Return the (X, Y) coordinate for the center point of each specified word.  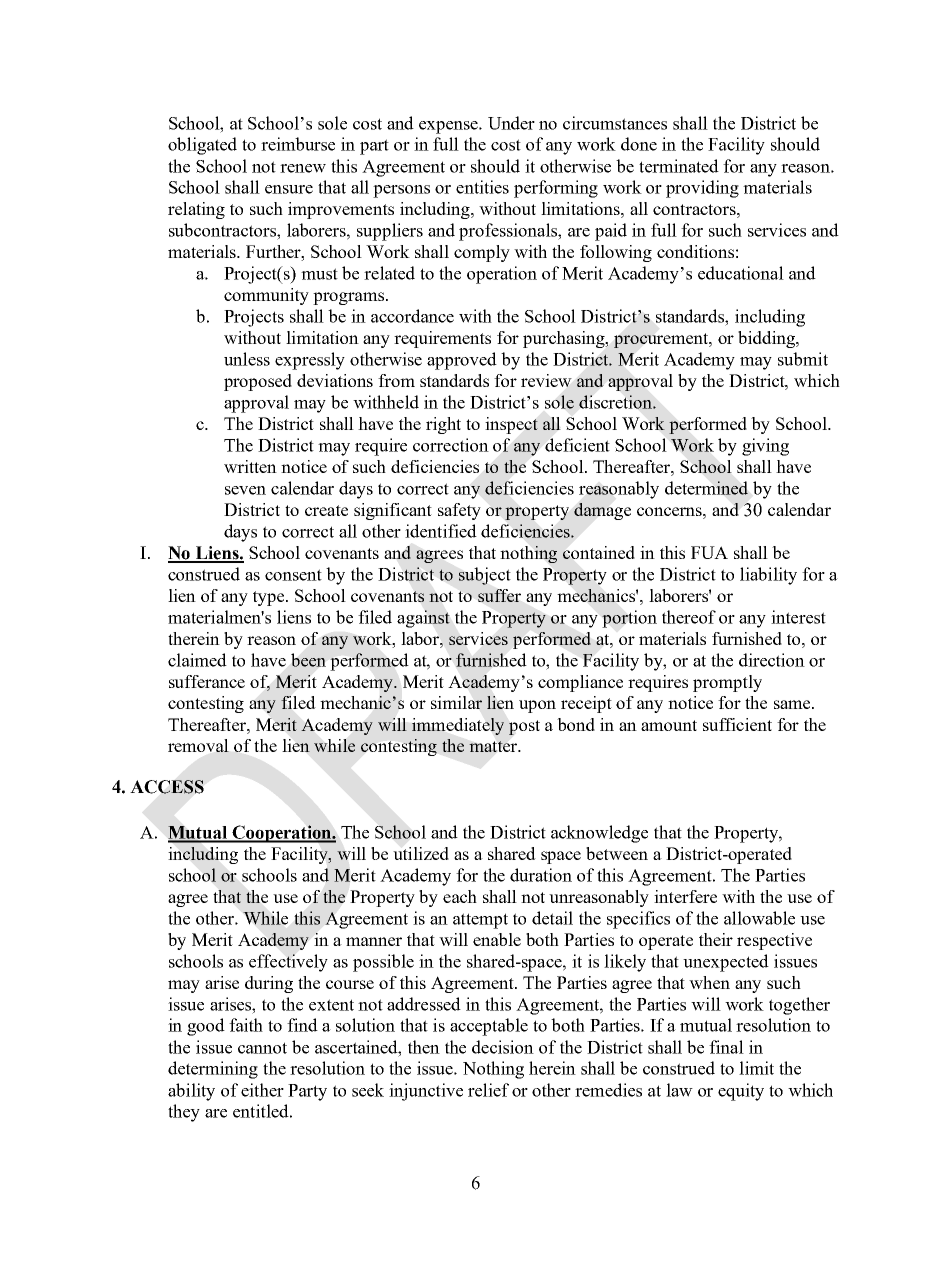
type (270, 598)
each (460, 896)
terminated (679, 166)
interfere (685, 896)
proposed (258, 382)
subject (485, 576)
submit (803, 359)
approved (462, 361)
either (262, 1090)
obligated (202, 146)
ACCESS (167, 787)
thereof (689, 617)
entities (482, 187)
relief (488, 1090)
